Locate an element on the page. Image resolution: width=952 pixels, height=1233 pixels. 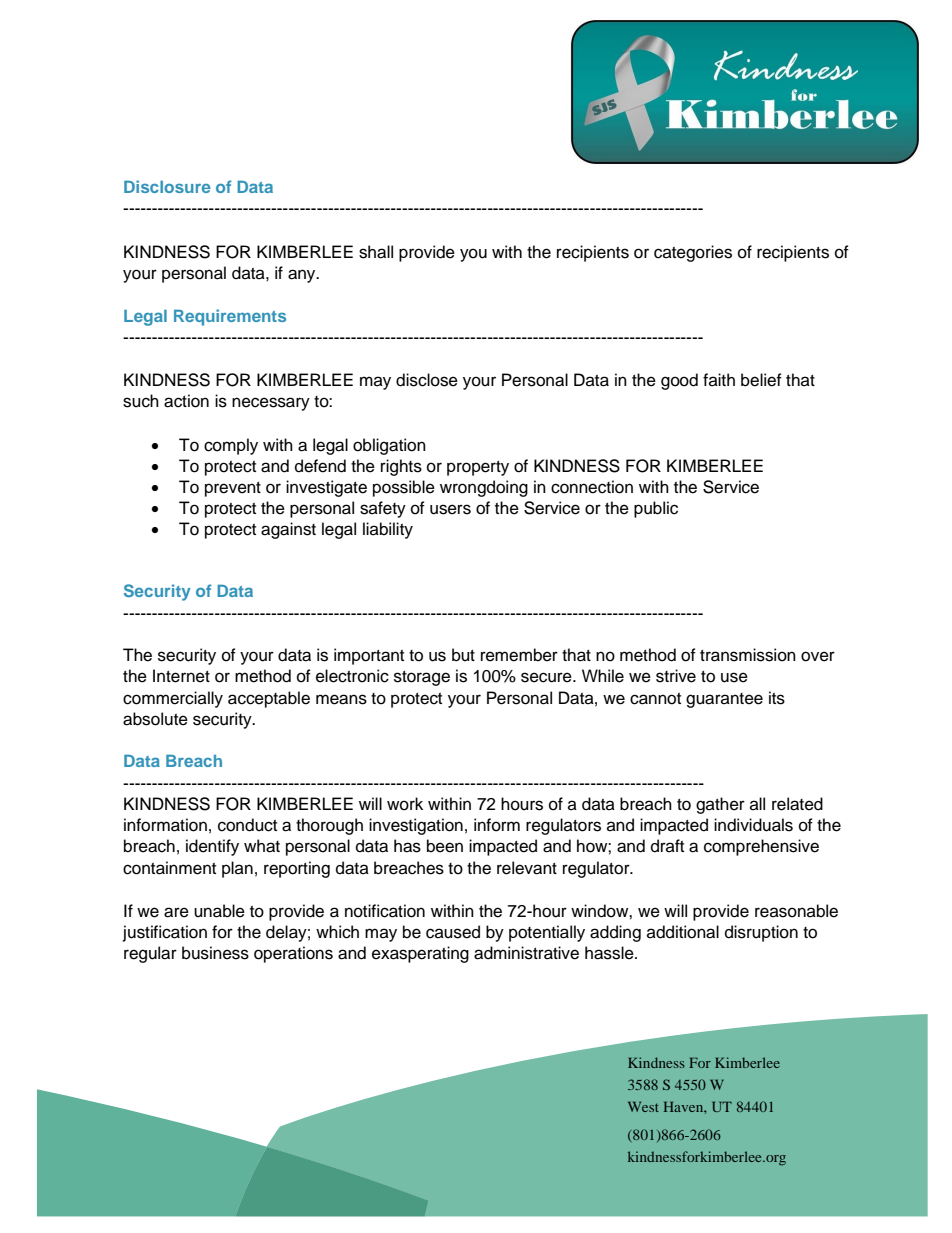
disruption is located at coordinates (761, 933).
